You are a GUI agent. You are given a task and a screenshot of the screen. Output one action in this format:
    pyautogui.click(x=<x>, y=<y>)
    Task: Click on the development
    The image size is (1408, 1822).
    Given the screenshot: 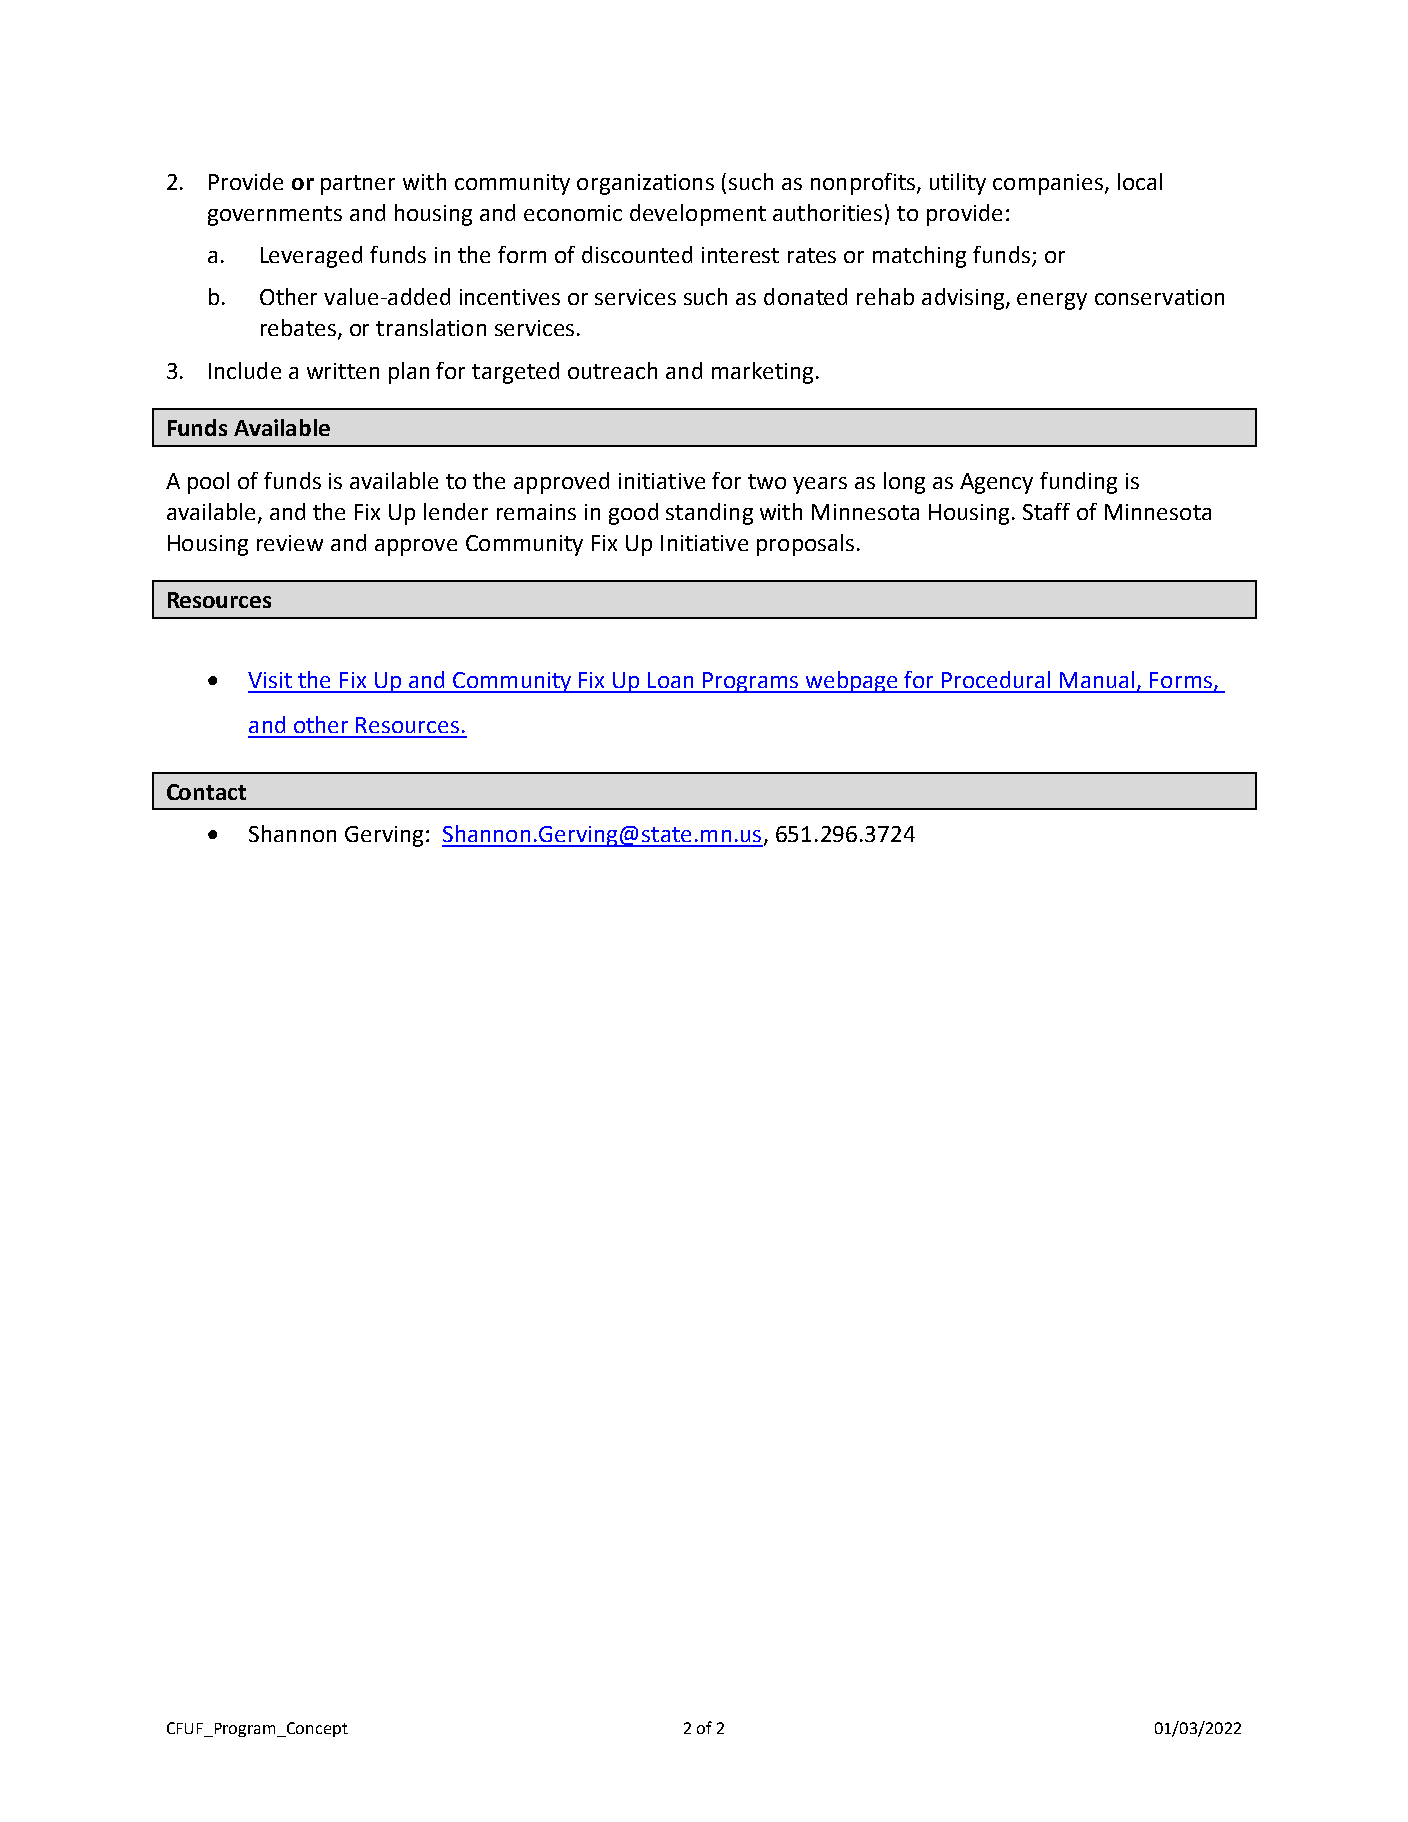 What is the action you would take?
    pyautogui.click(x=698, y=215)
